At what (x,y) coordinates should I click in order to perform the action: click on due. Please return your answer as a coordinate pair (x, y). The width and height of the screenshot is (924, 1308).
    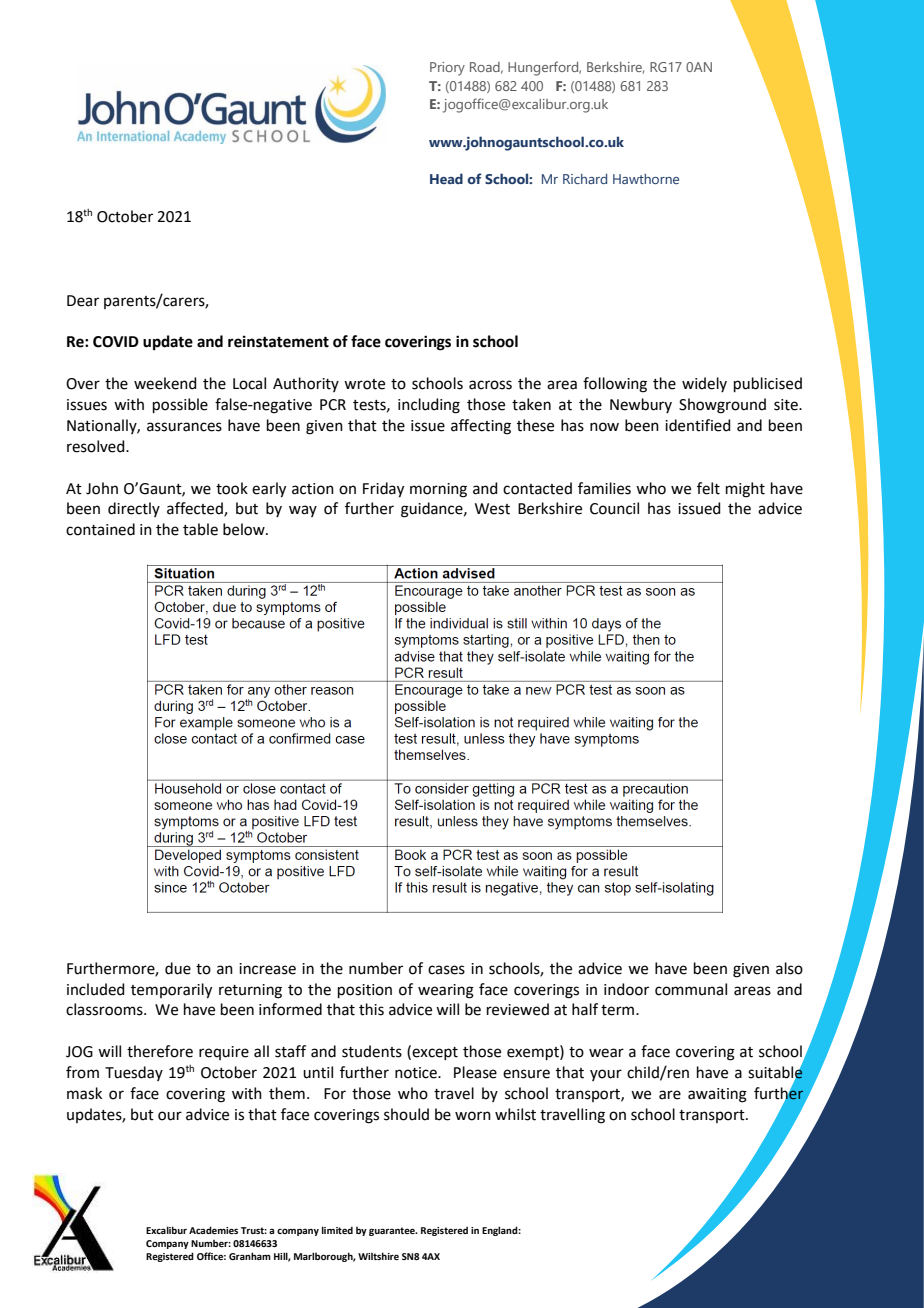
    Looking at the image, I should click on (178, 968).
